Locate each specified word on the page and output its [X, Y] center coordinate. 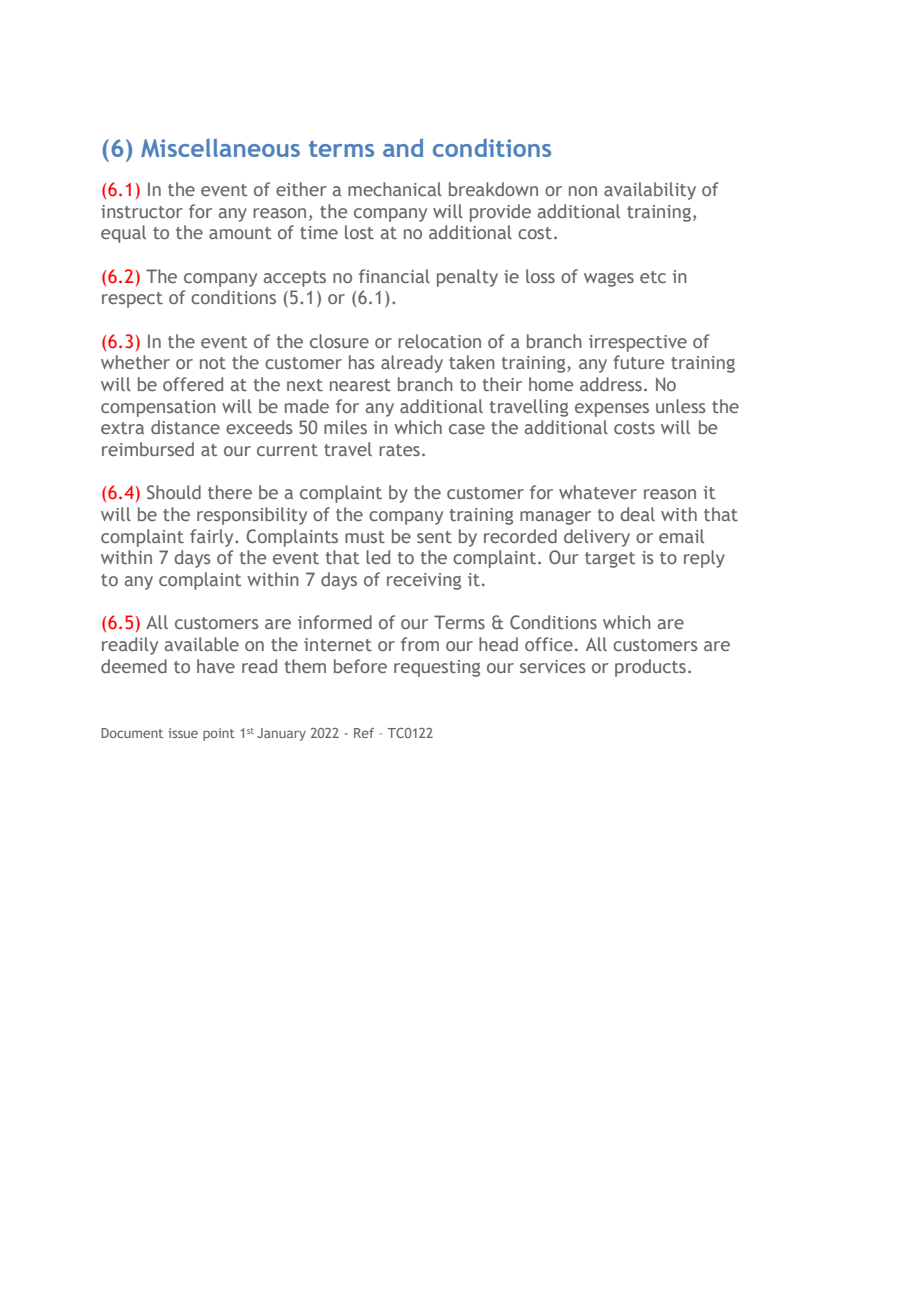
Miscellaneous [220, 147]
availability [650, 191]
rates [399, 450]
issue [183, 733]
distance [185, 427]
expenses [612, 410]
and [403, 147]
